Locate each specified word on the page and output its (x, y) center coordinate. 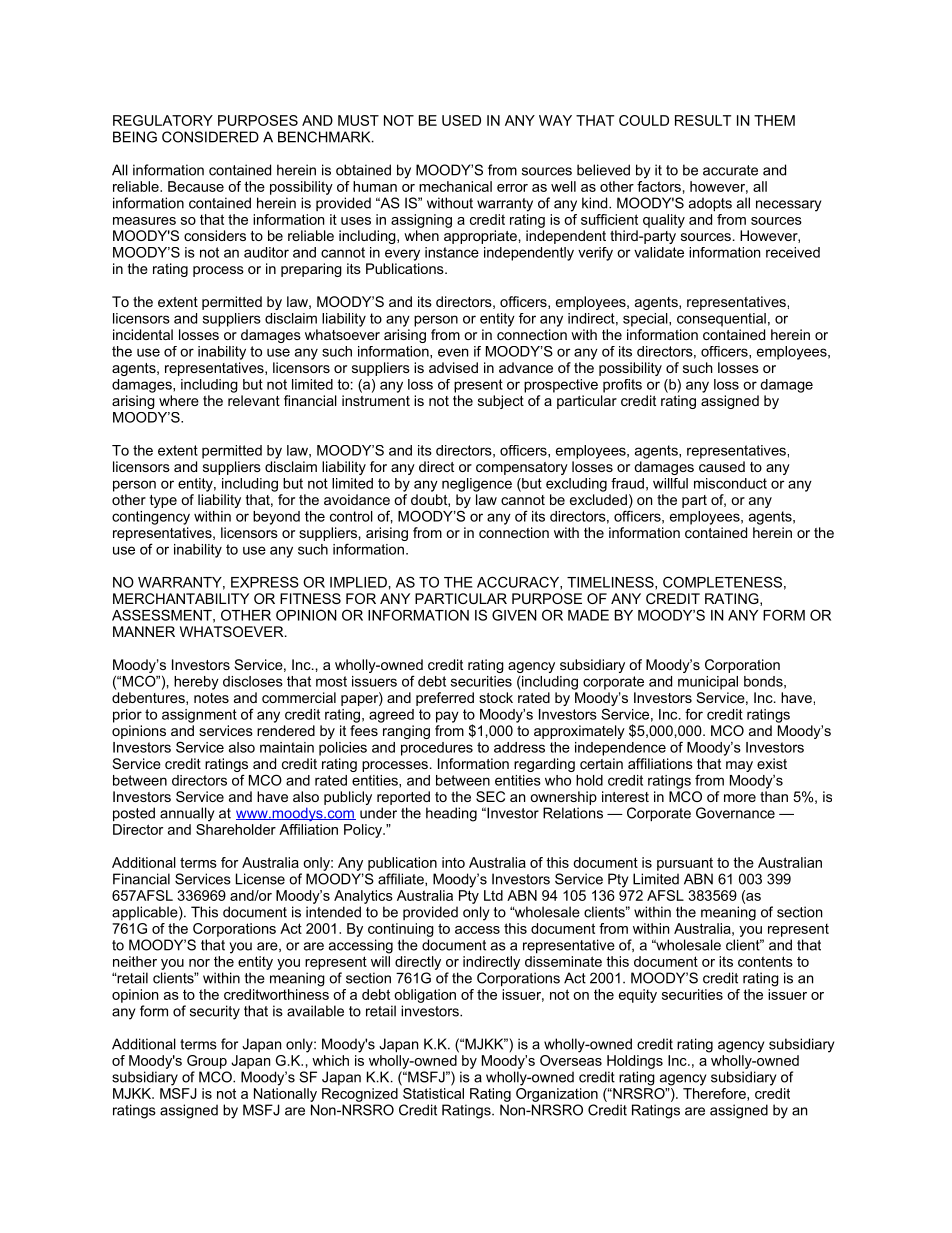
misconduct (730, 483)
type (163, 501)
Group (207, 1062)
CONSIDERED (210, 137)
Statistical (432, 1092)
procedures (437, 749)
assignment (199, 716)
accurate (730, 170)
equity (638, 996)
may (739, 766)
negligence (477, 485)
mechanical (455, 186)
